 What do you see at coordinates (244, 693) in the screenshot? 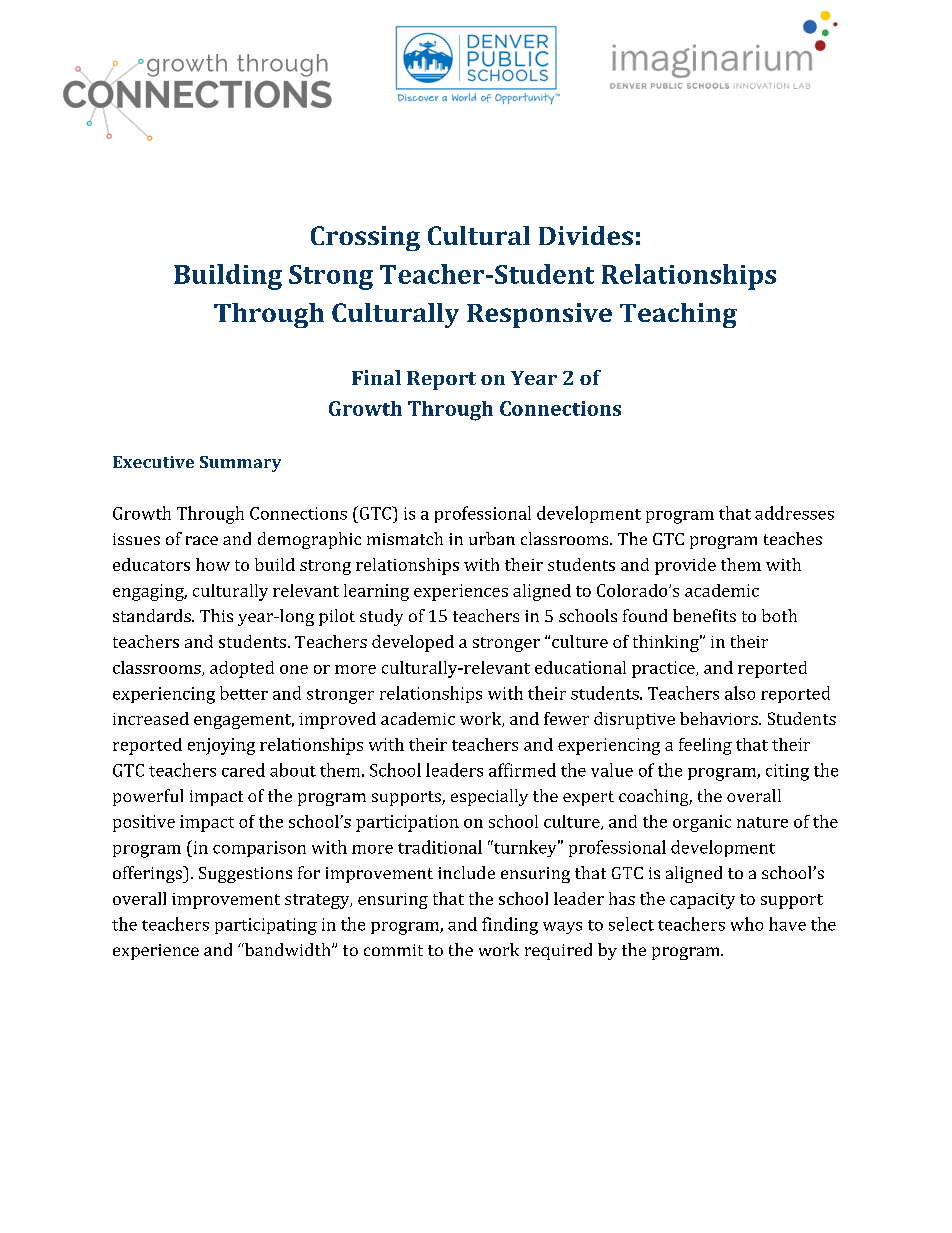
I see `better` at bounding box center [244, 693].
